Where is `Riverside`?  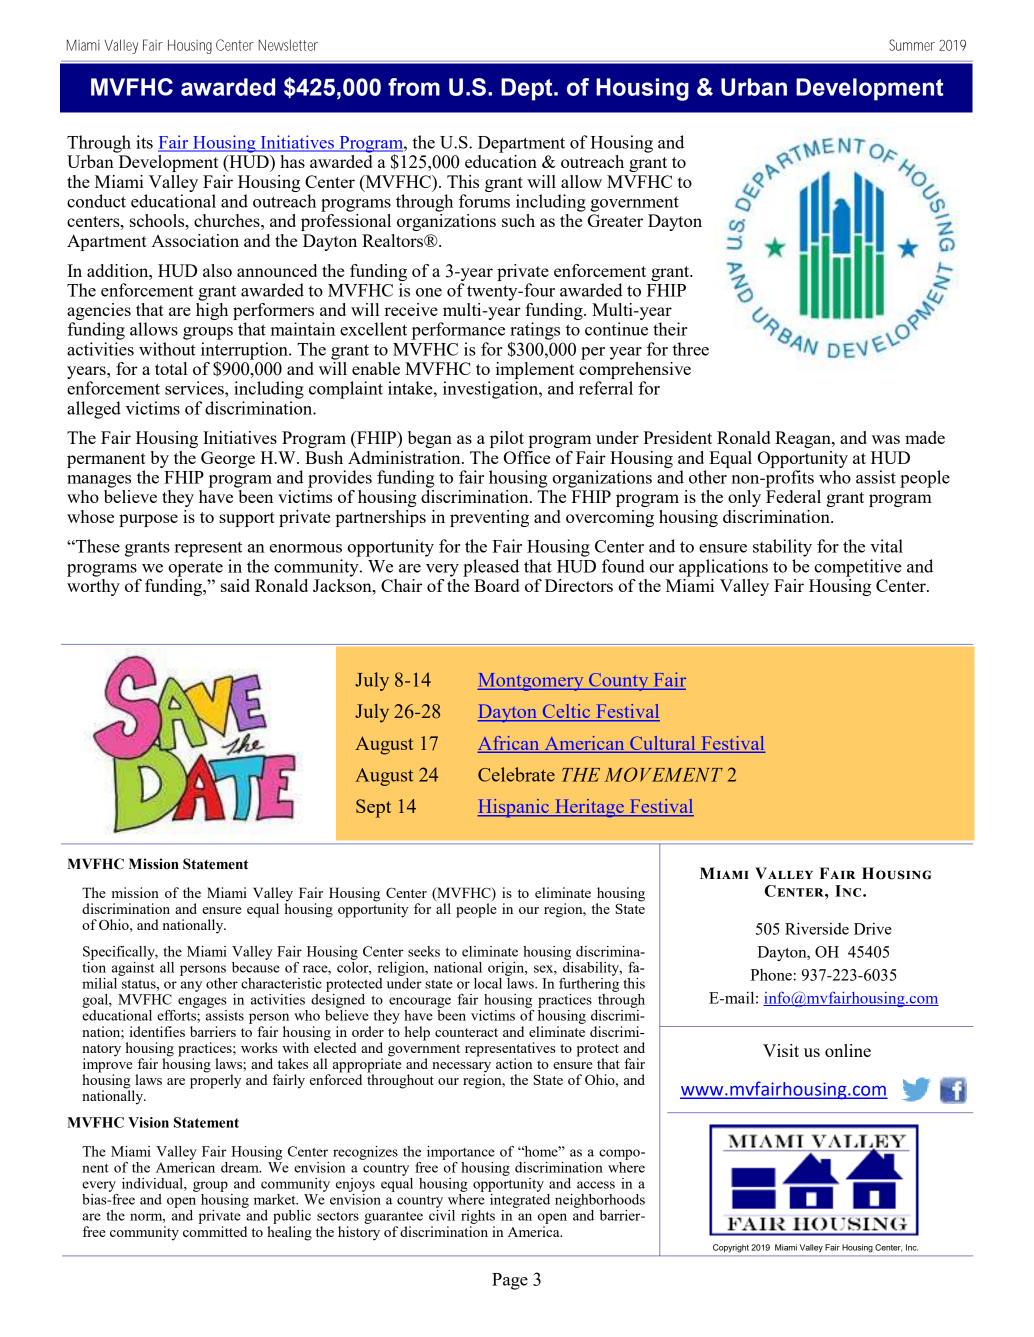
Riverside is located at coordinates (817, 928).
